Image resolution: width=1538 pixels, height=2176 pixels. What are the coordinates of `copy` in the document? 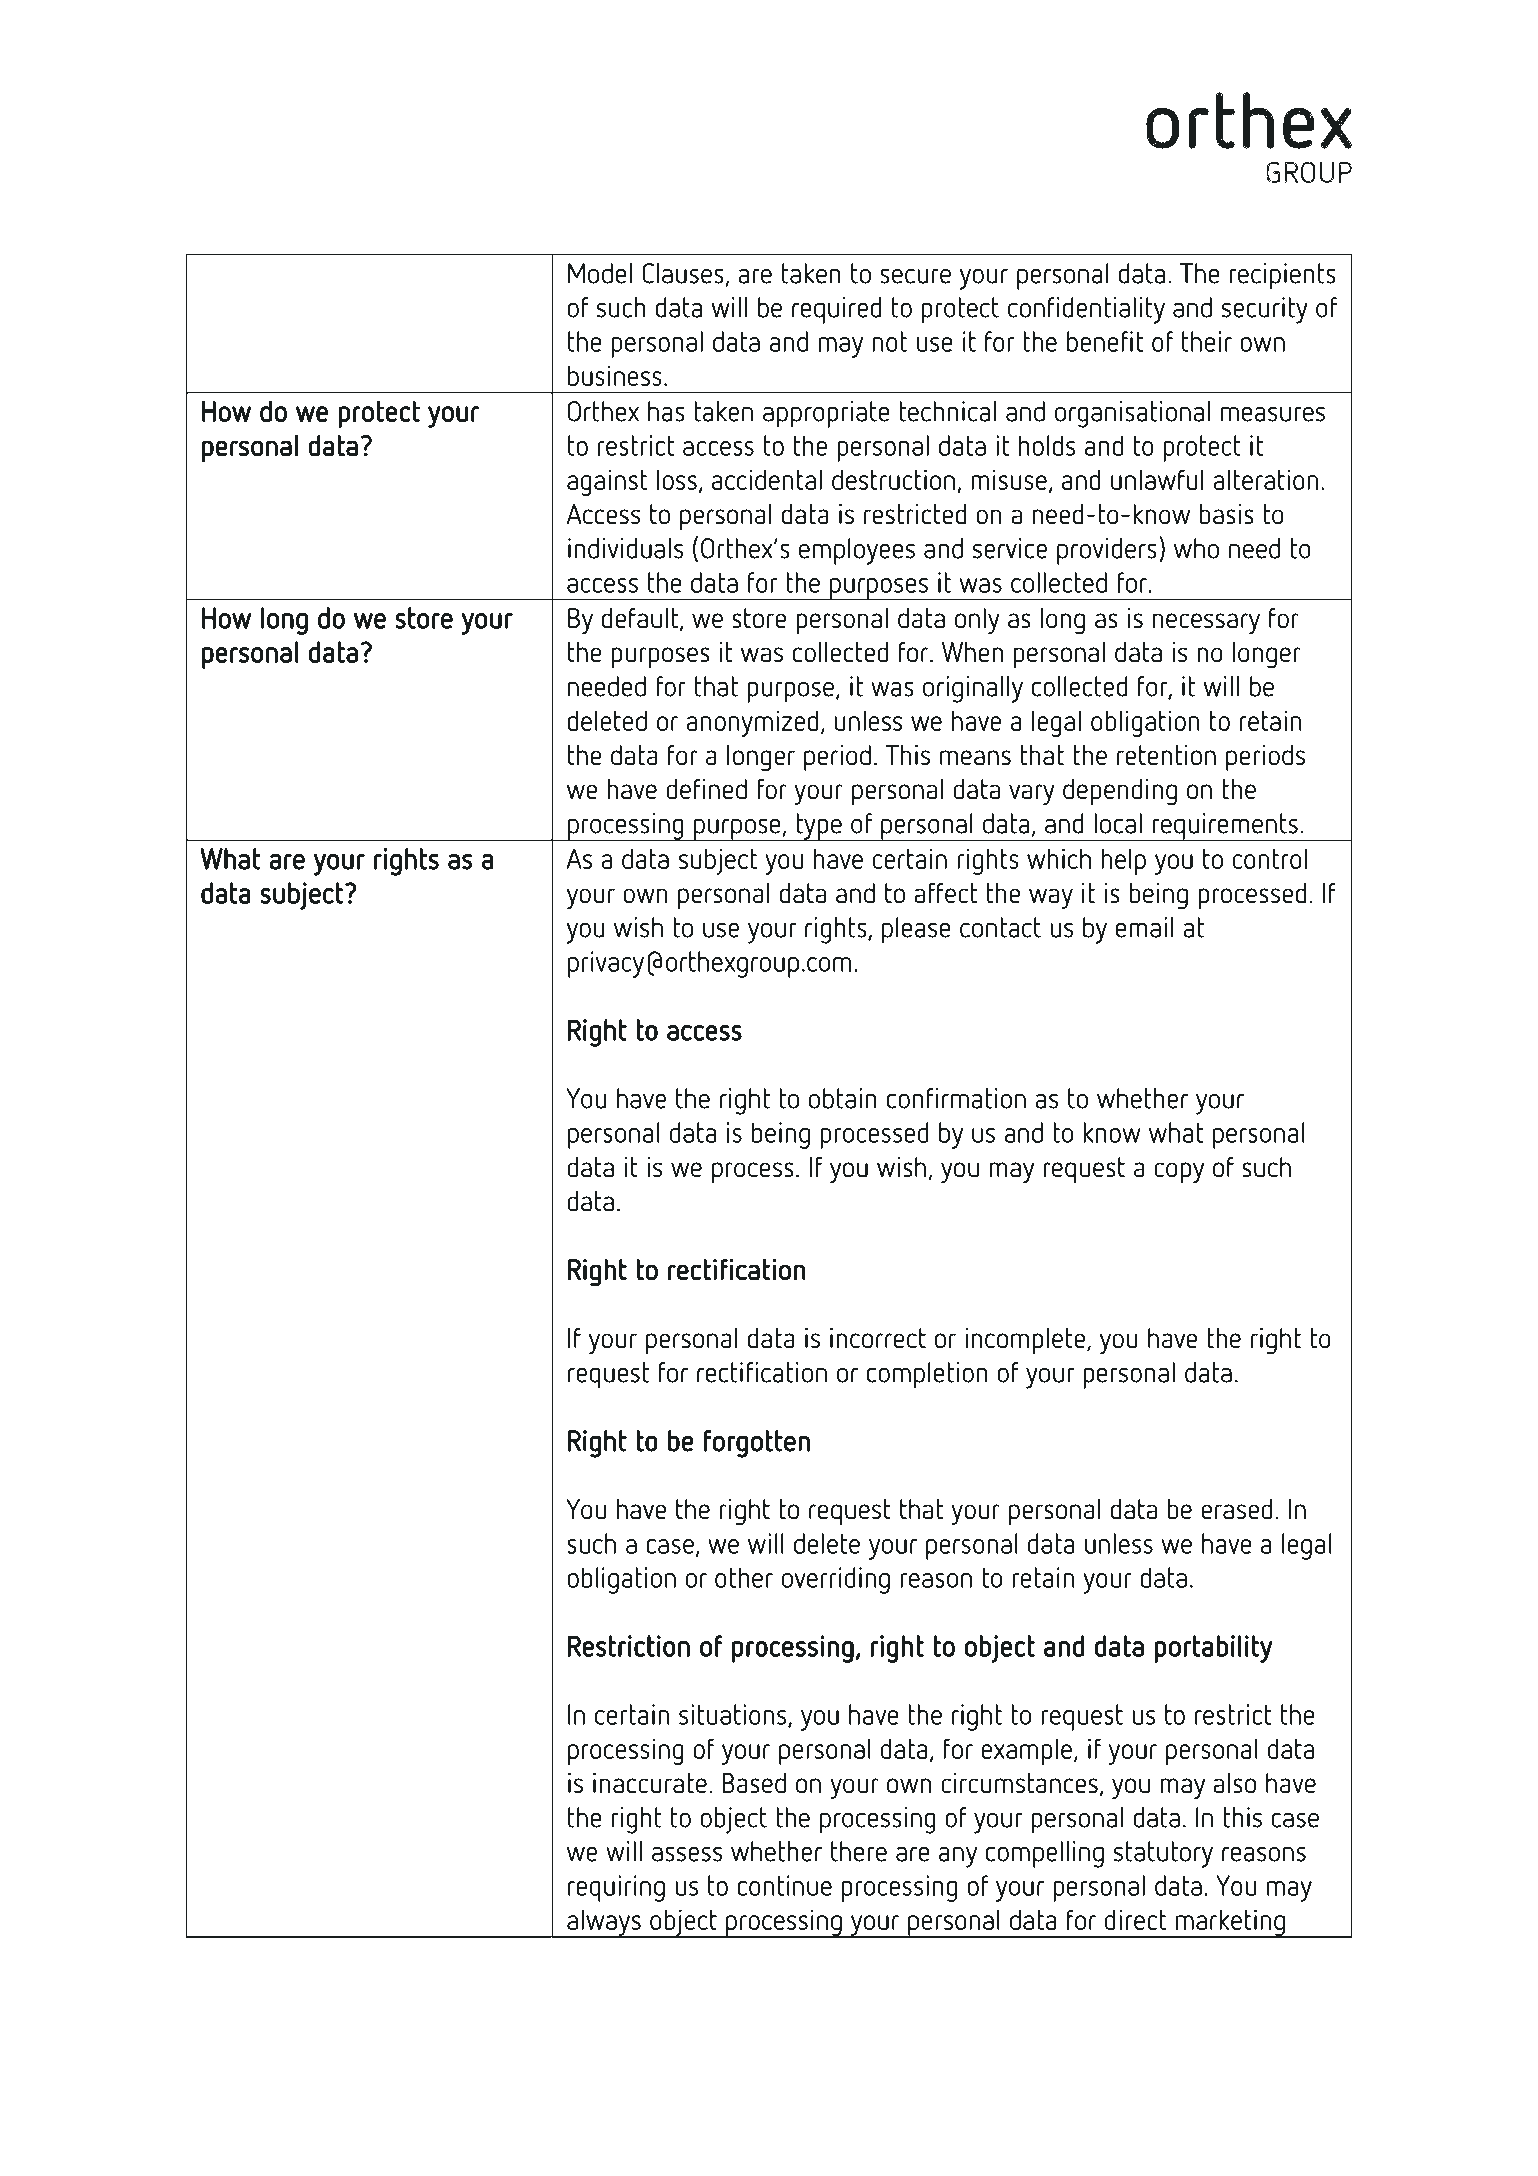 It's located at (1179, 1173).
